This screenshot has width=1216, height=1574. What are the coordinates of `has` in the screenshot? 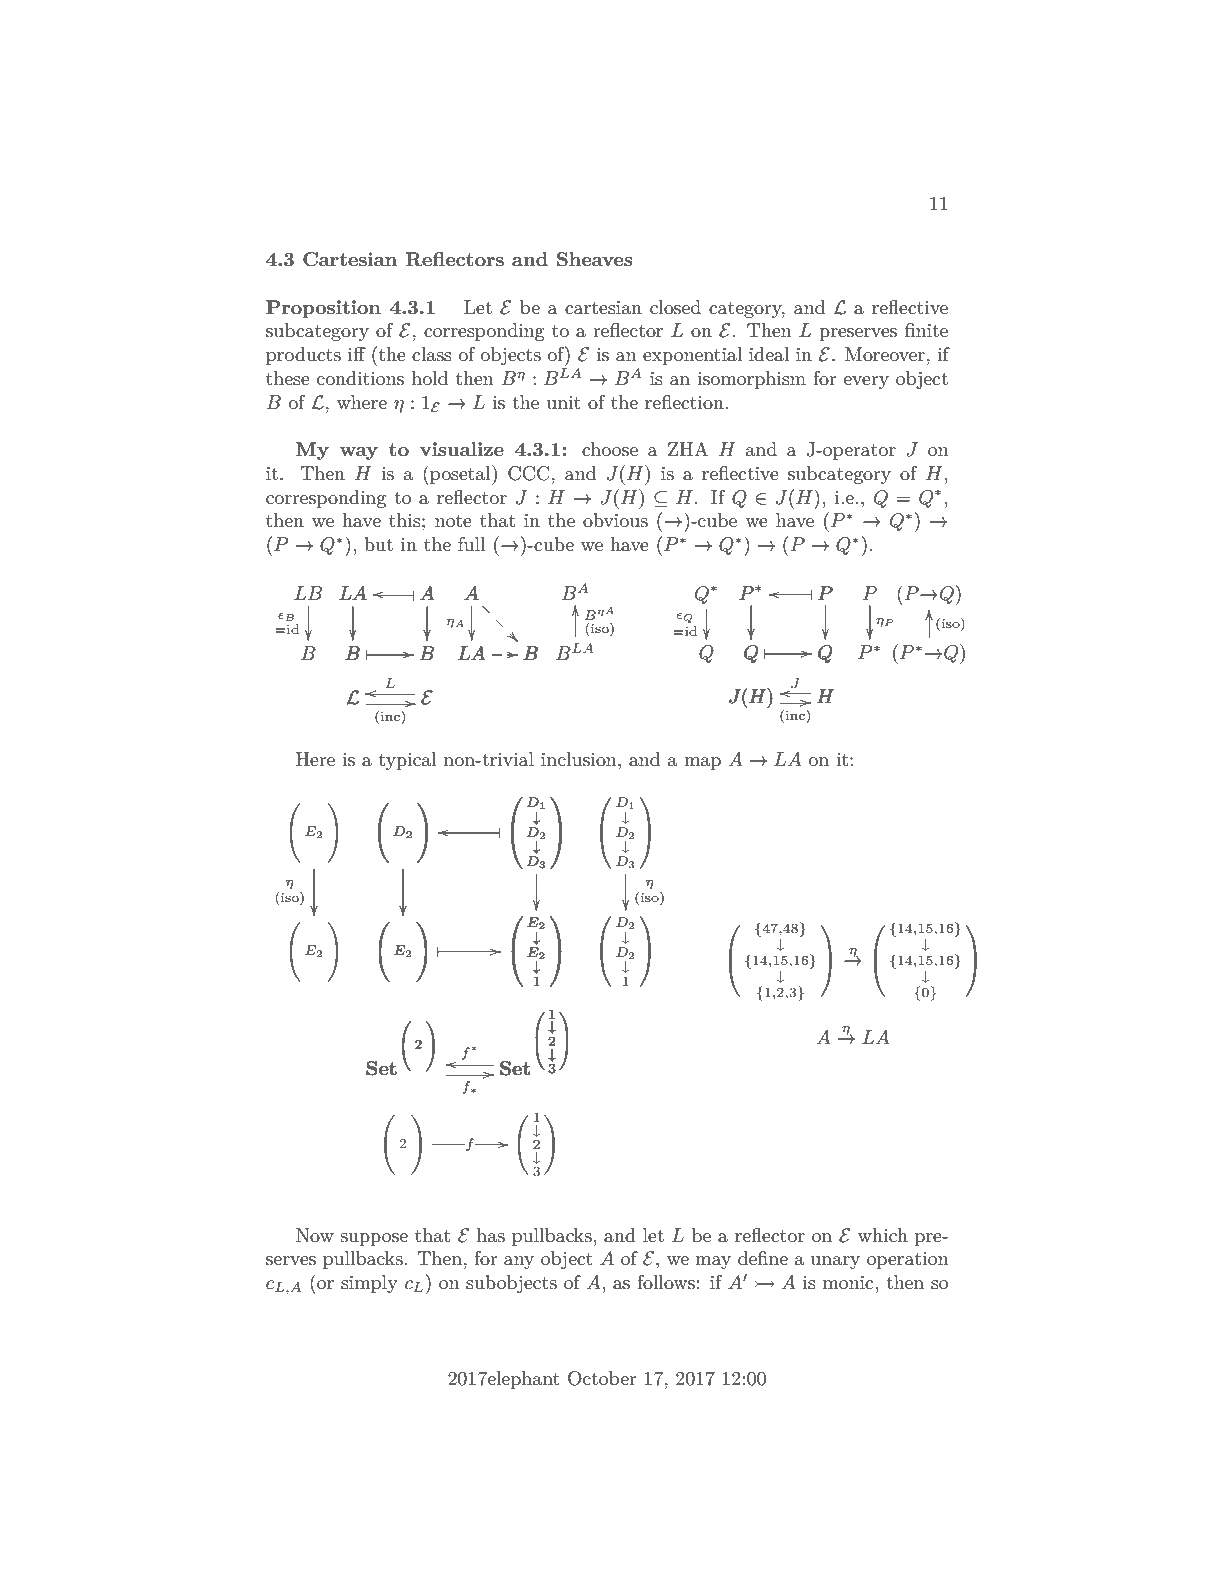 It's located at (491, 1235).
